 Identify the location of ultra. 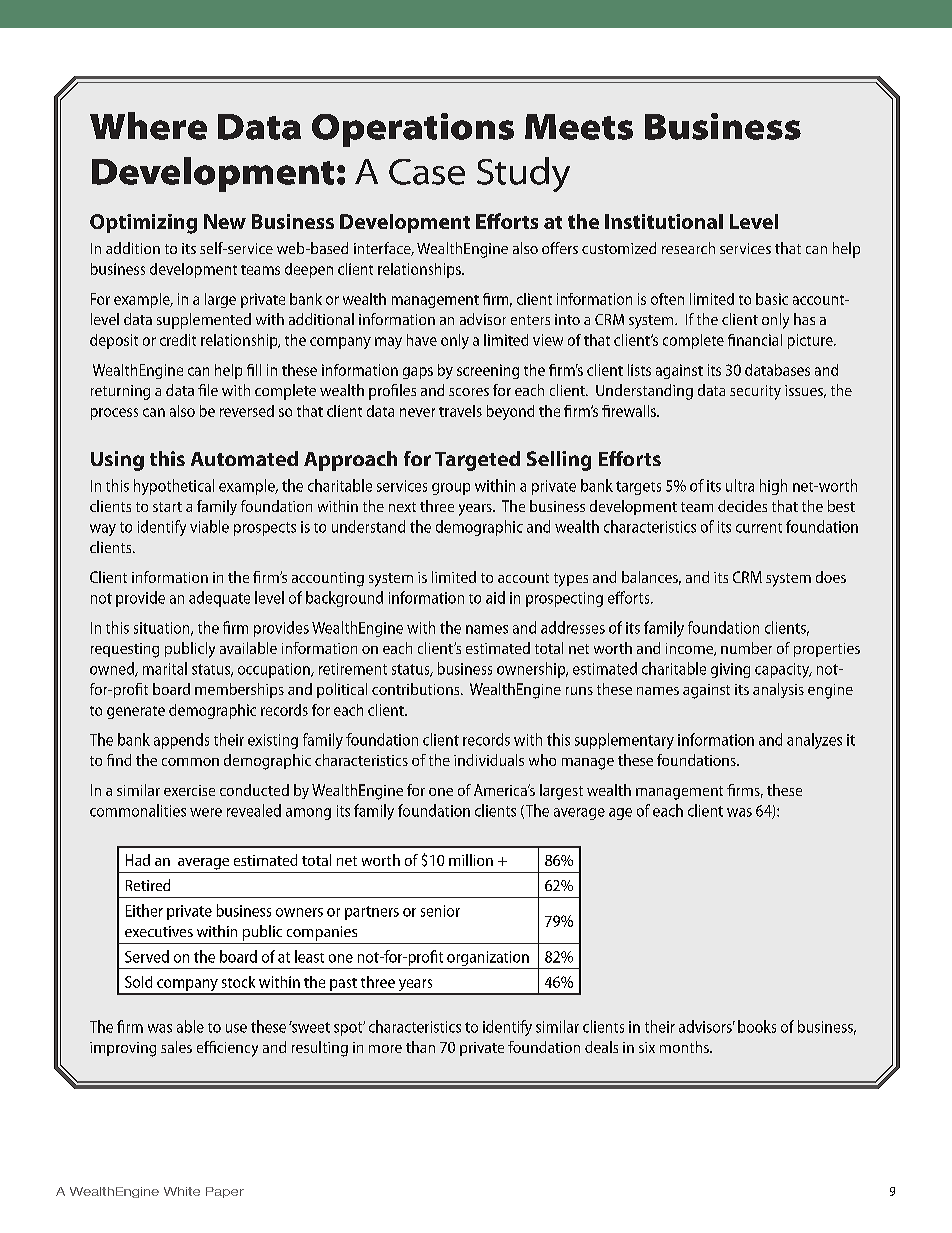
(740, 485).
